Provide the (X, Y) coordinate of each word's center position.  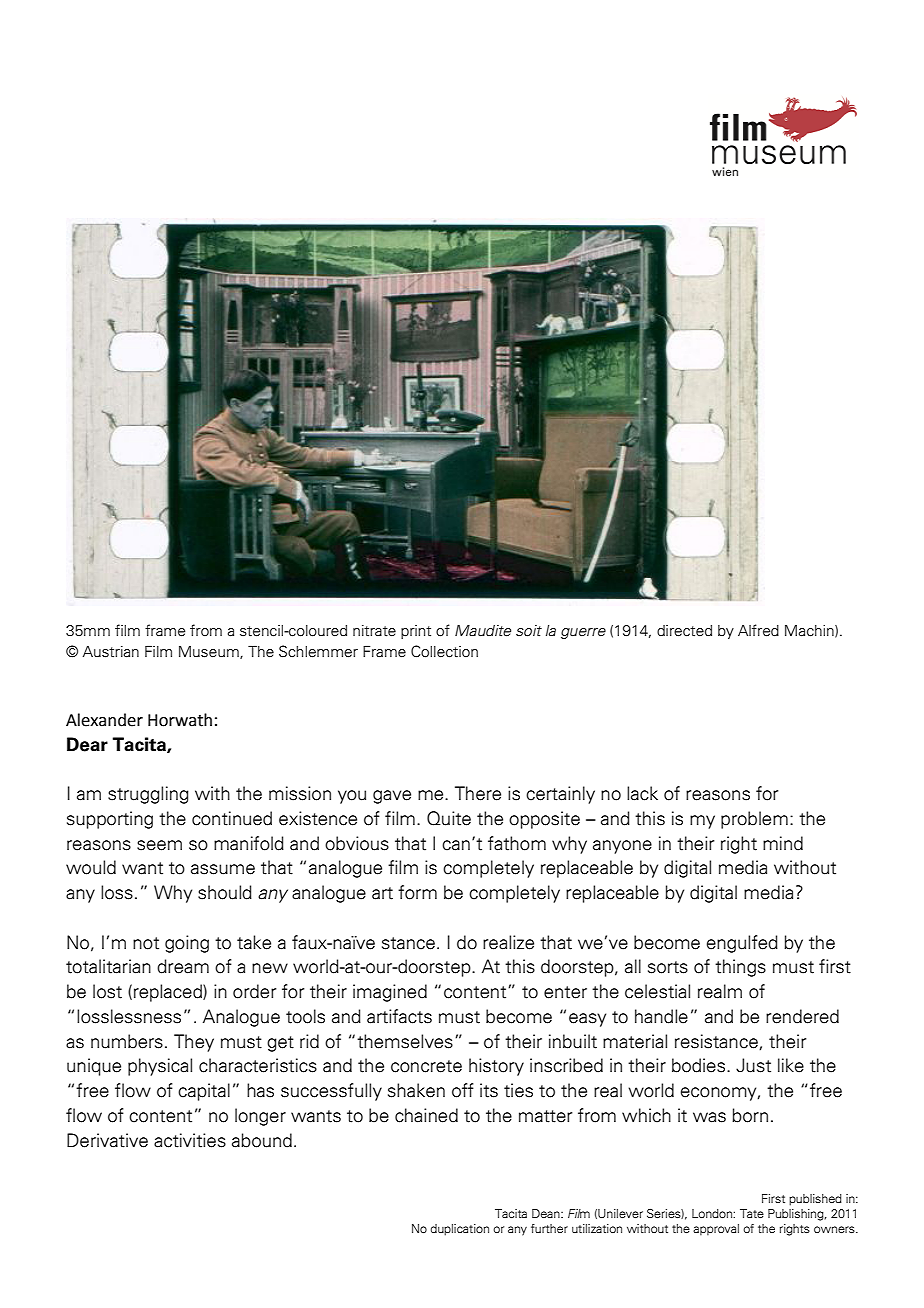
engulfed (742, 944)
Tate (752, 1213)
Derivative (107, 1140)
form (417, 892)
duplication (460, 1230)
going (187, 944)
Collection (444, 651)
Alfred (758, 630)
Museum (210, 652)
